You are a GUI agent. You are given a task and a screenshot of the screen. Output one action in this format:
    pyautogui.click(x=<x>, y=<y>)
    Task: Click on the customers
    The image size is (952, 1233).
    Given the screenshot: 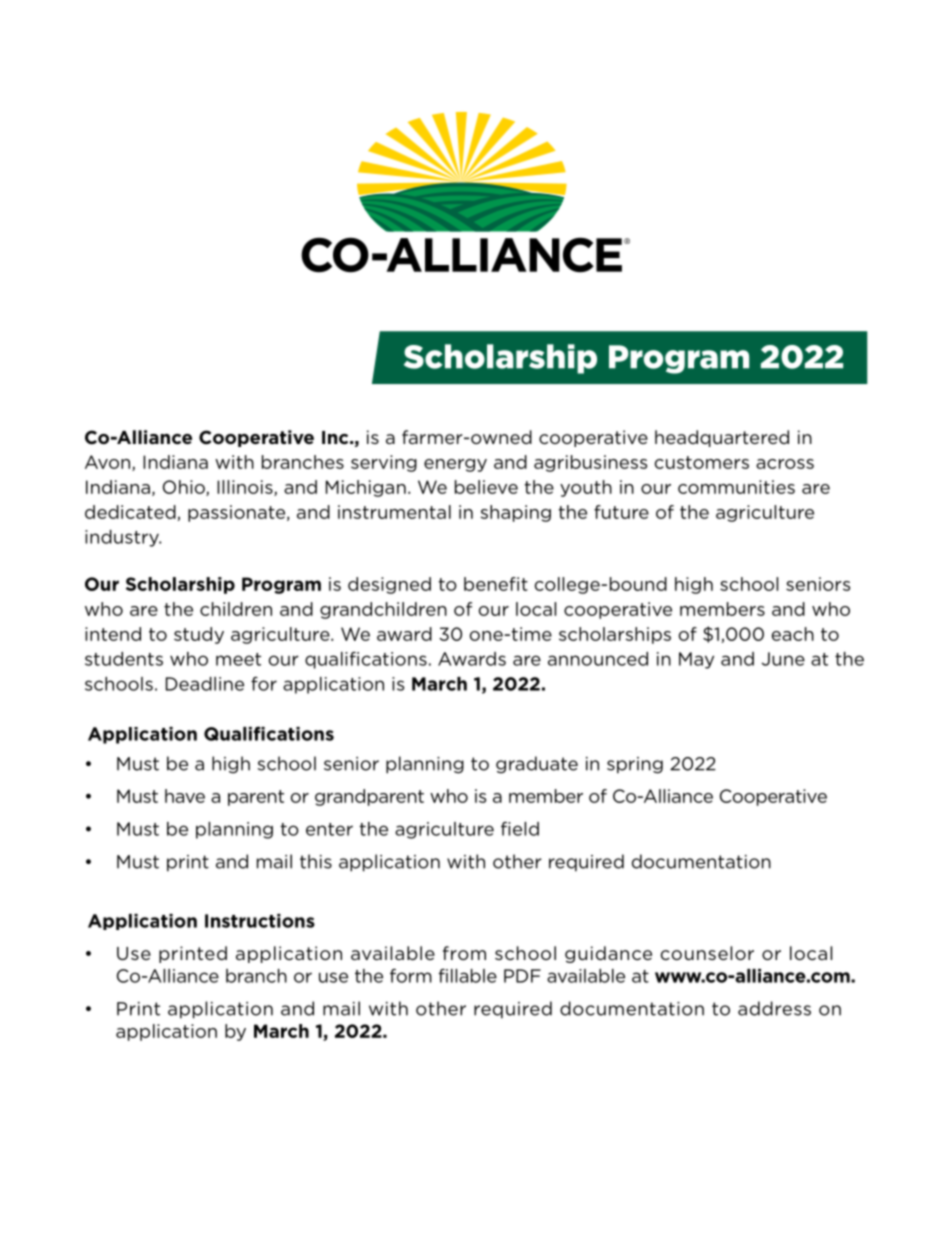 What is the action you would take?
    pyautogui.click(x=702, y=462)
